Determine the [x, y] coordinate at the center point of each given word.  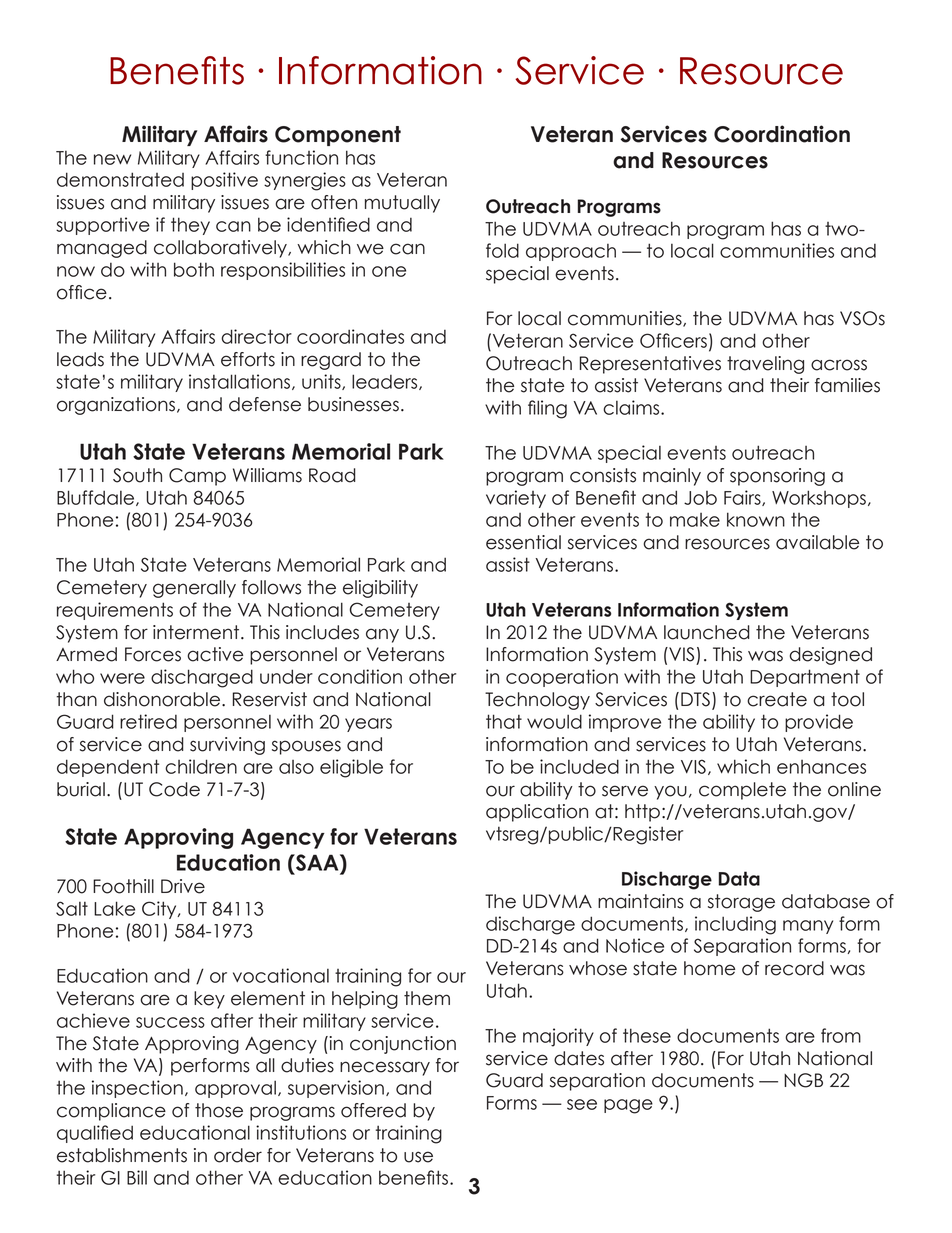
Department [805, 678]
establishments [122, 1155]
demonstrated [120, 179]
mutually [402, 204]
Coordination [782, 134]
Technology [537, 701]
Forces [153, 654]
